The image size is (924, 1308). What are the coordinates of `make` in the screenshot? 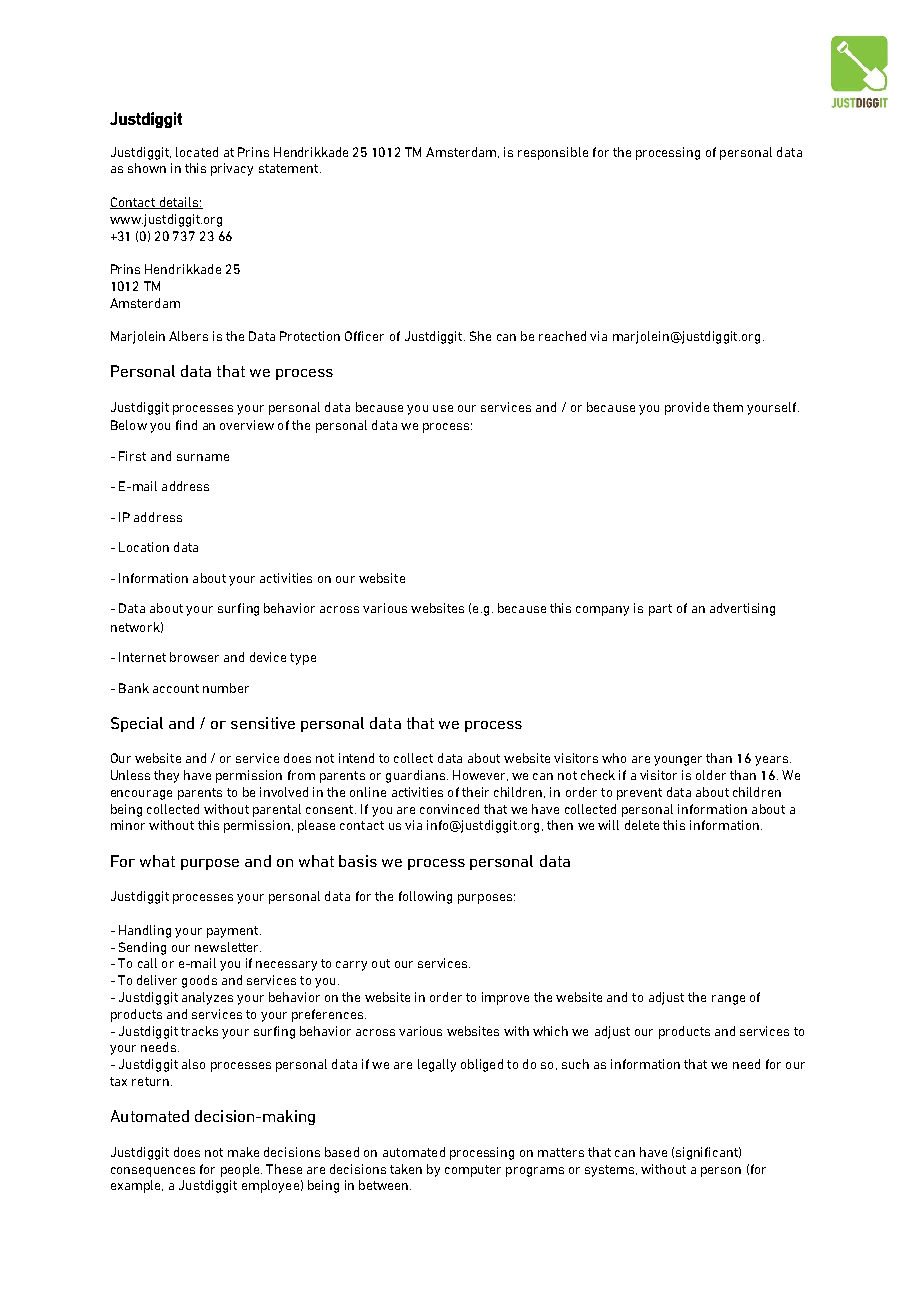 It's located at (243, 1152).
